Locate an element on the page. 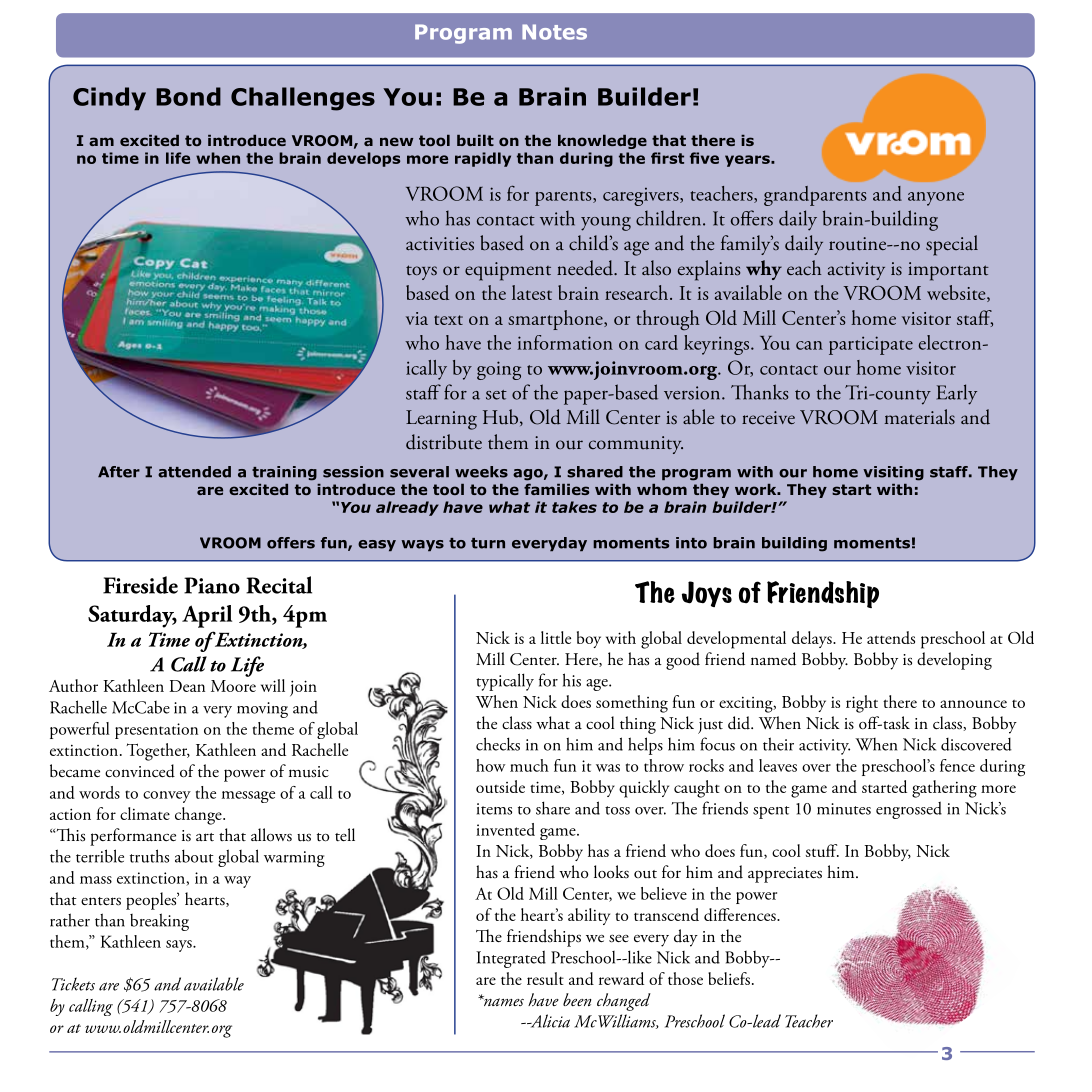 Image resolution: width=1092 pixels, height=1092 pixels. materials is located at coordinates (920, 417).
